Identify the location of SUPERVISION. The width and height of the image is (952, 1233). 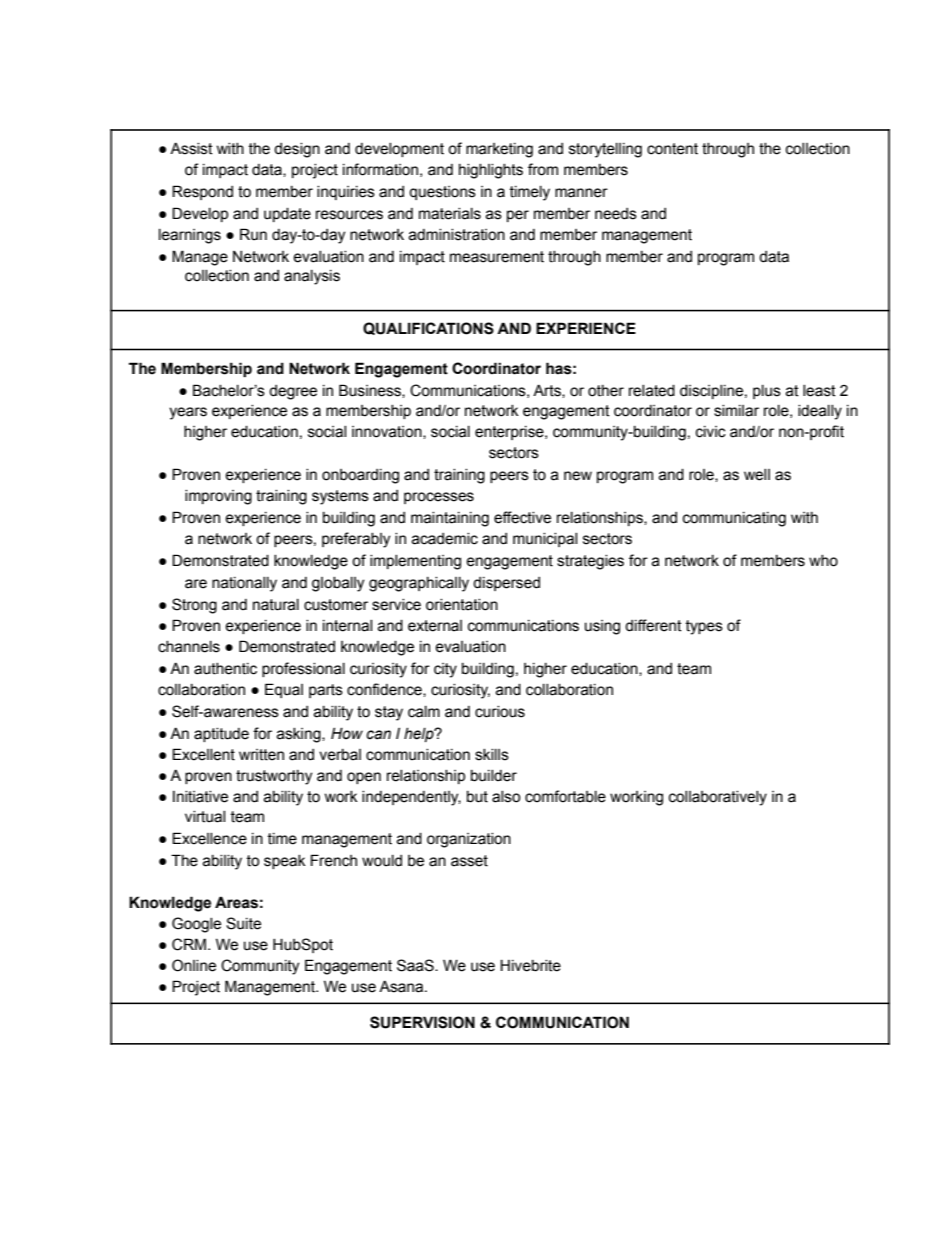
(422, 1022).
